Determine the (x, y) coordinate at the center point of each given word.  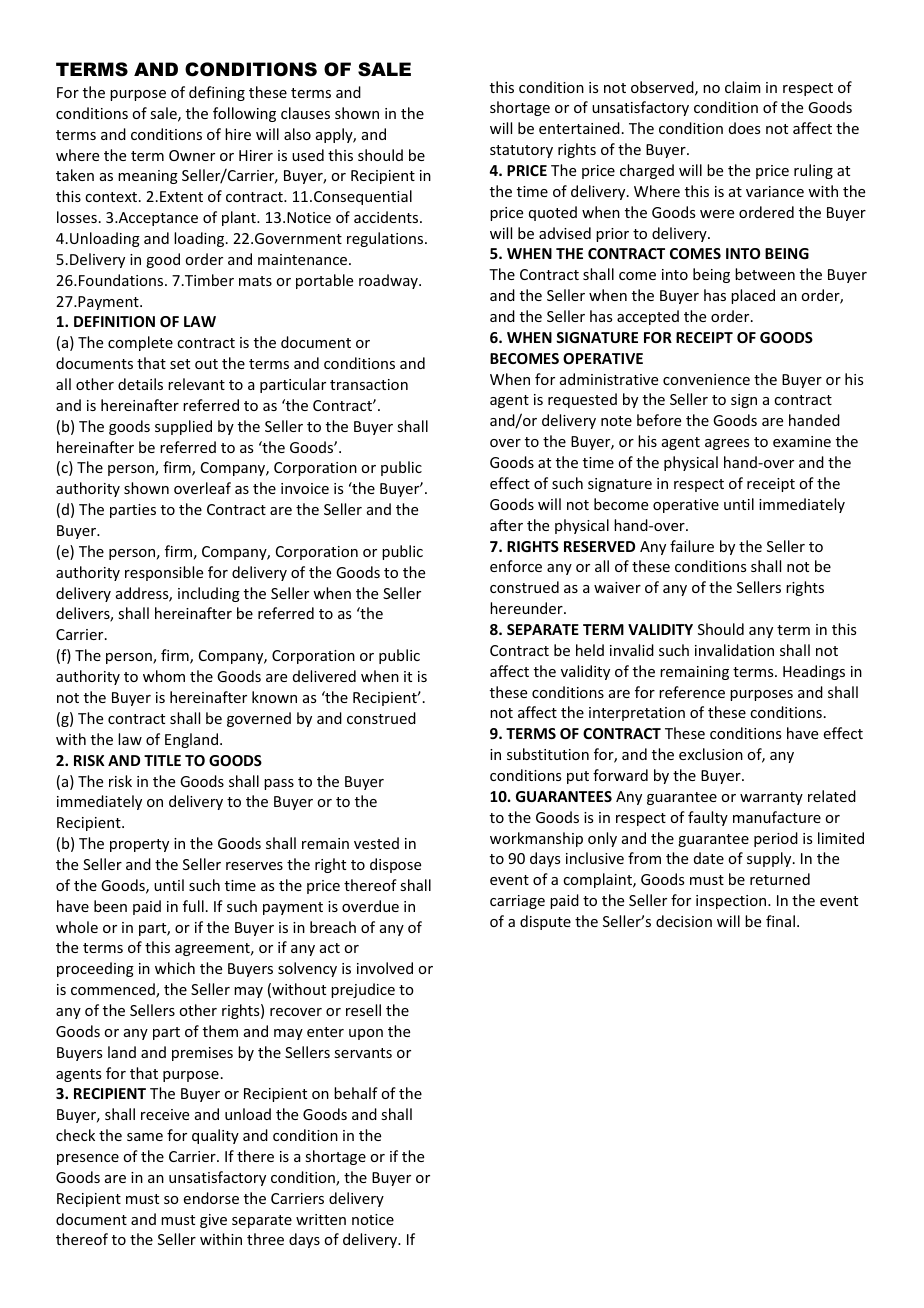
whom (164, 676)
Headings (814, 672)
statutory (521, 151)
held (590, 650)
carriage (517, 902)
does (744, 128)
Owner (192, 155)
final (780, 921)
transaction (369, 384)
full (193, 906)
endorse (211, 1198)
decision (684, 921)
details (140, 384)
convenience (706, 379)
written (321, 1219)
